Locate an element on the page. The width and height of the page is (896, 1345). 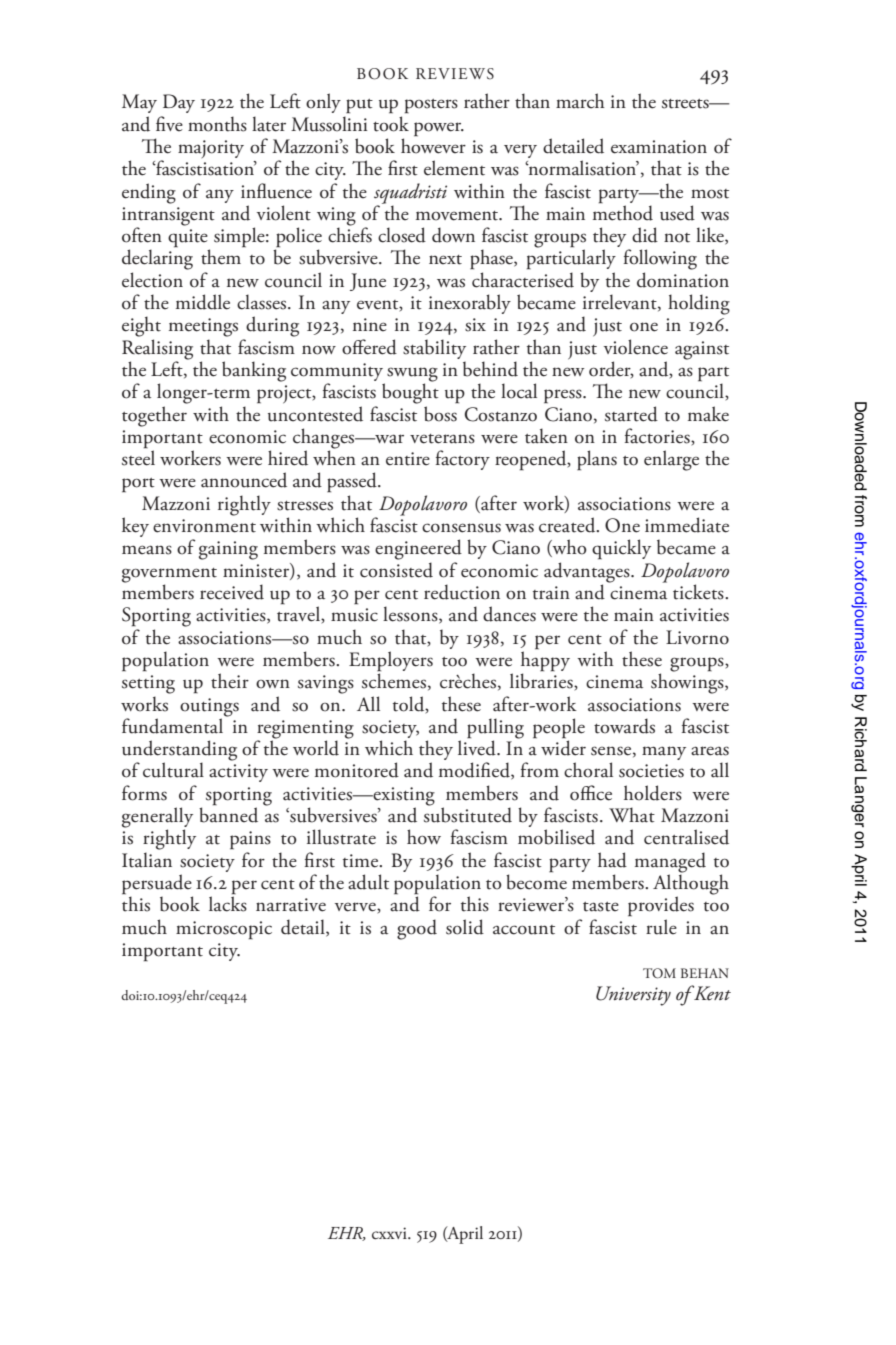
boss is located at coordinates (440, 414).
